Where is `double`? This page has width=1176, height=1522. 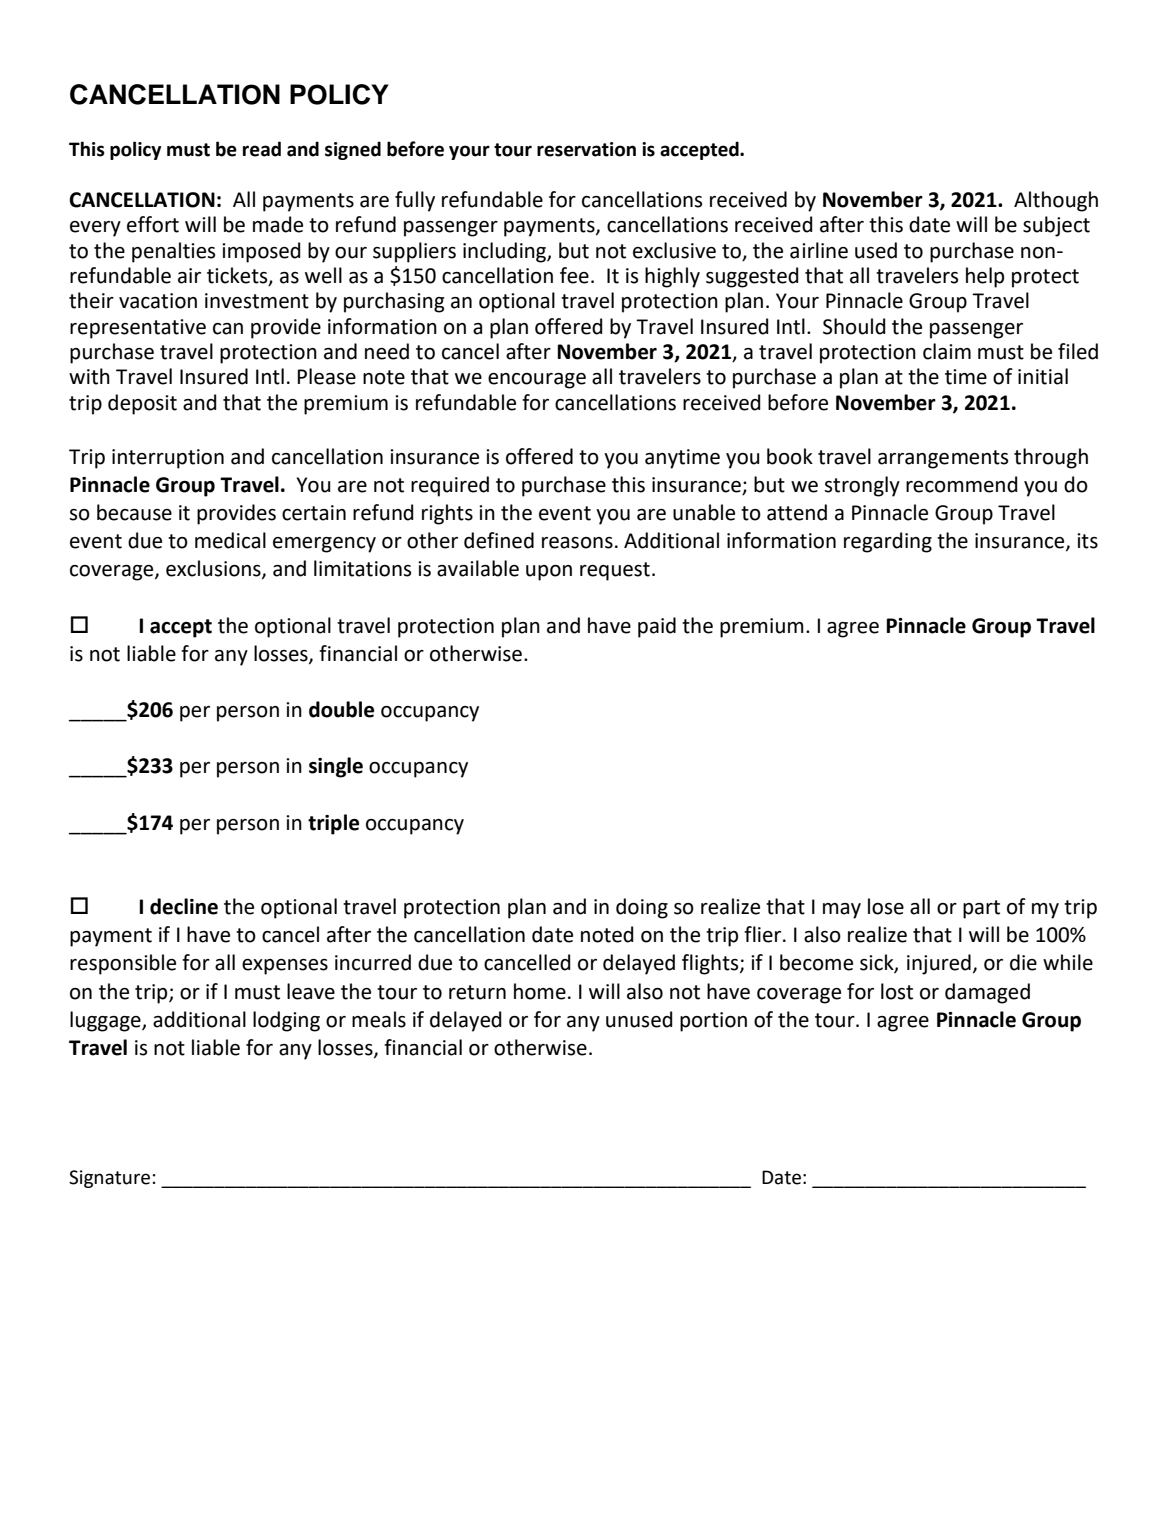
double is located at coordinates (341, 709).
